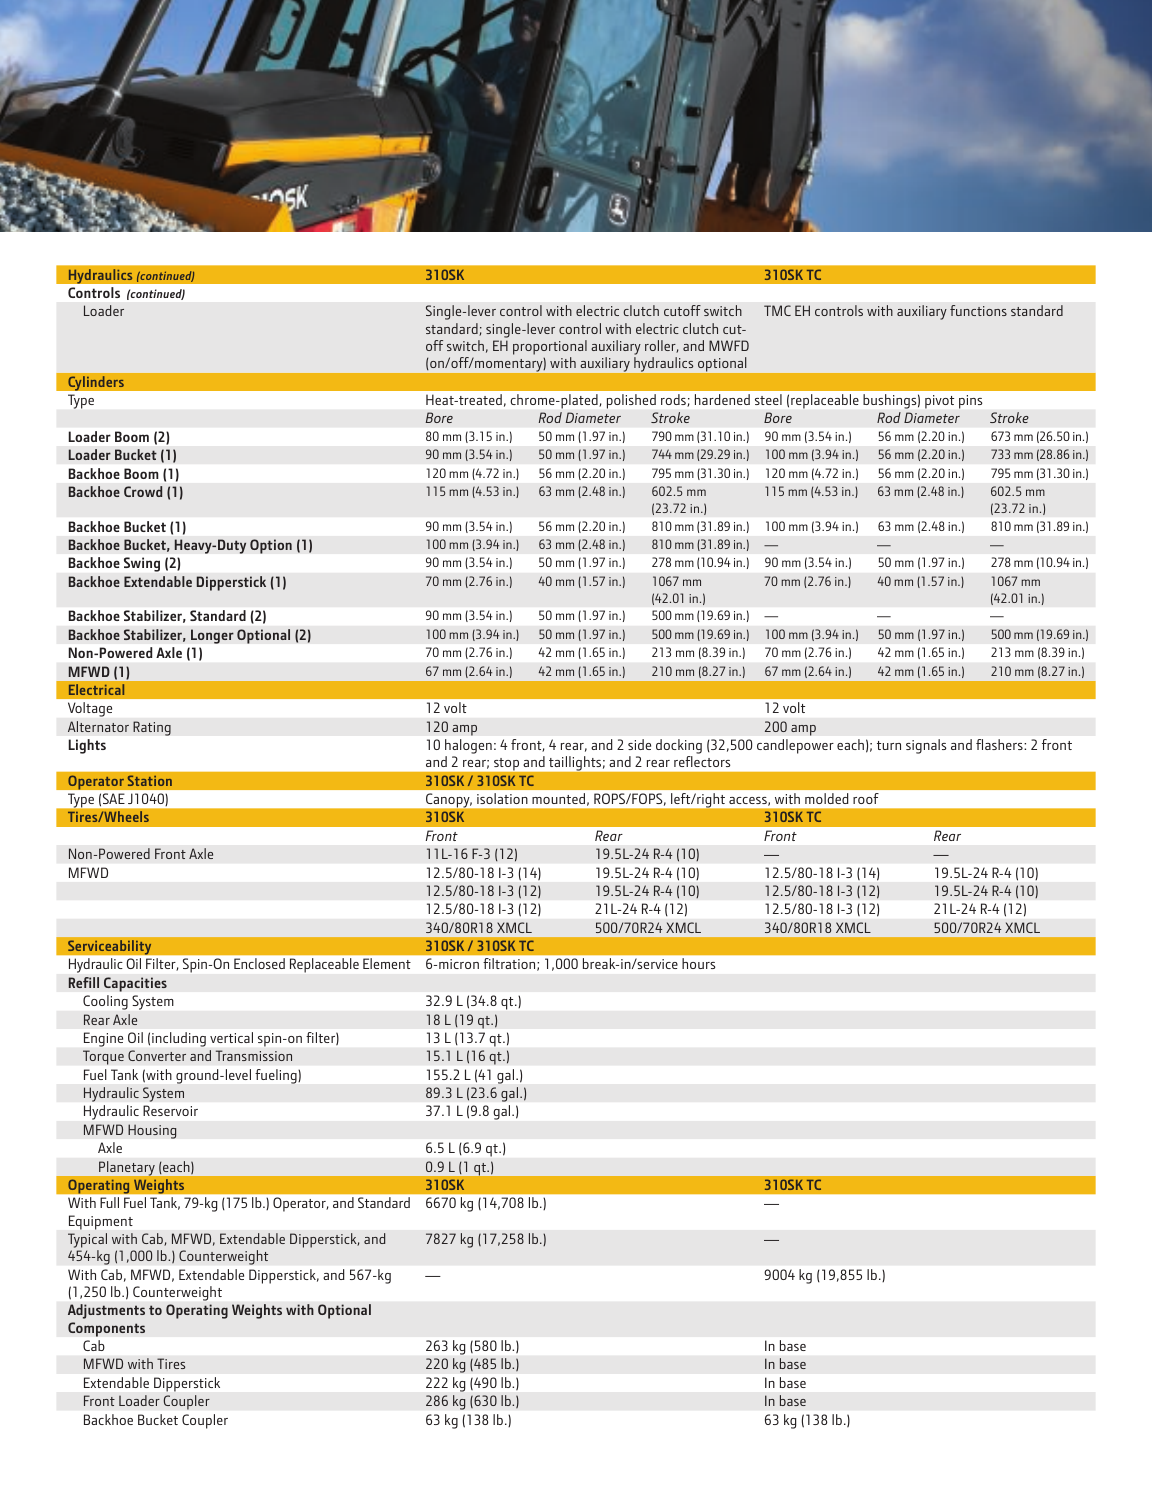 The height and width of the document is (1491, 1152). What do you see at coordinates (149, 780) in the document?
I see `Station` at bounding box center [149, 780].
